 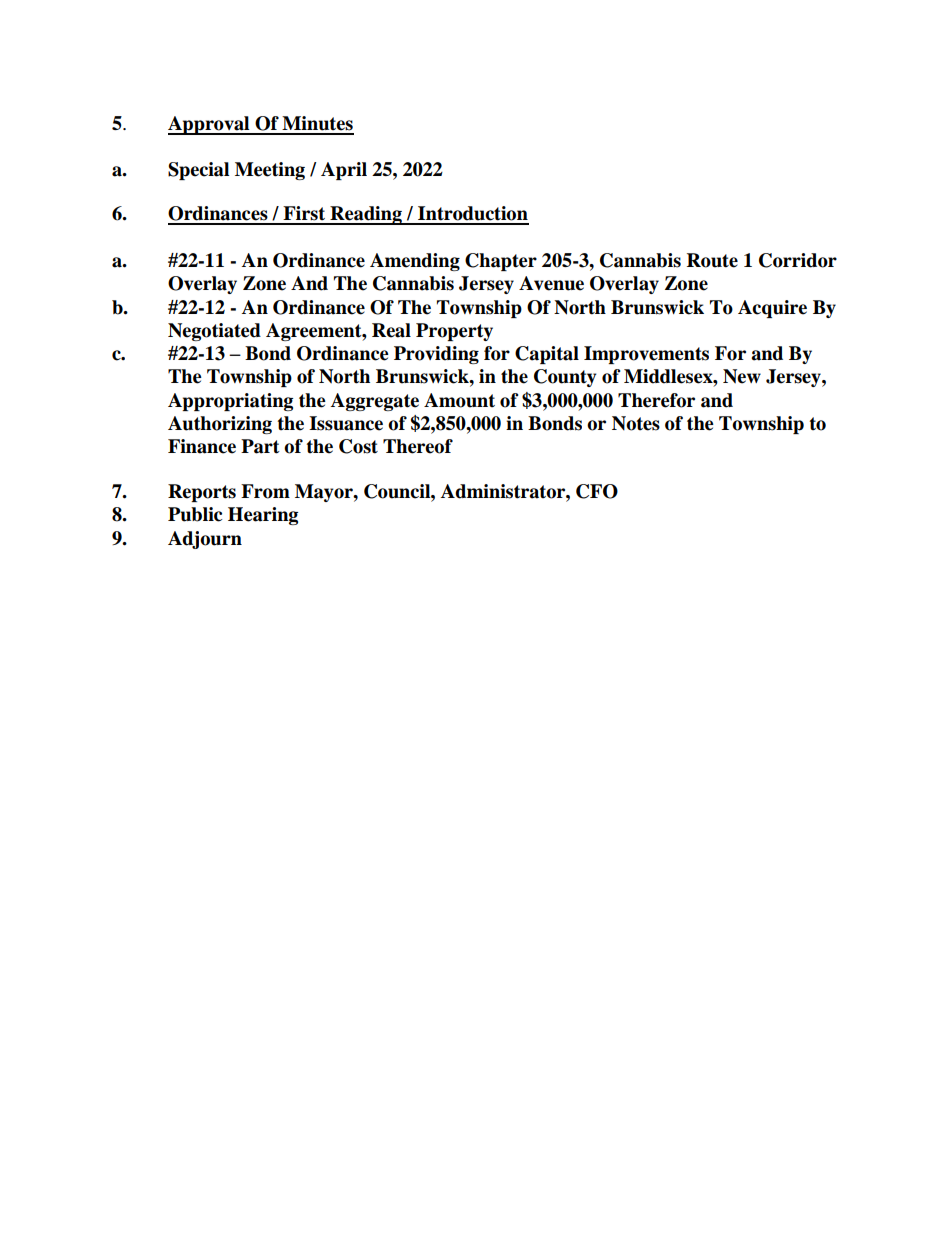 I want to click on Acquire, so click(x=772, y=309).
